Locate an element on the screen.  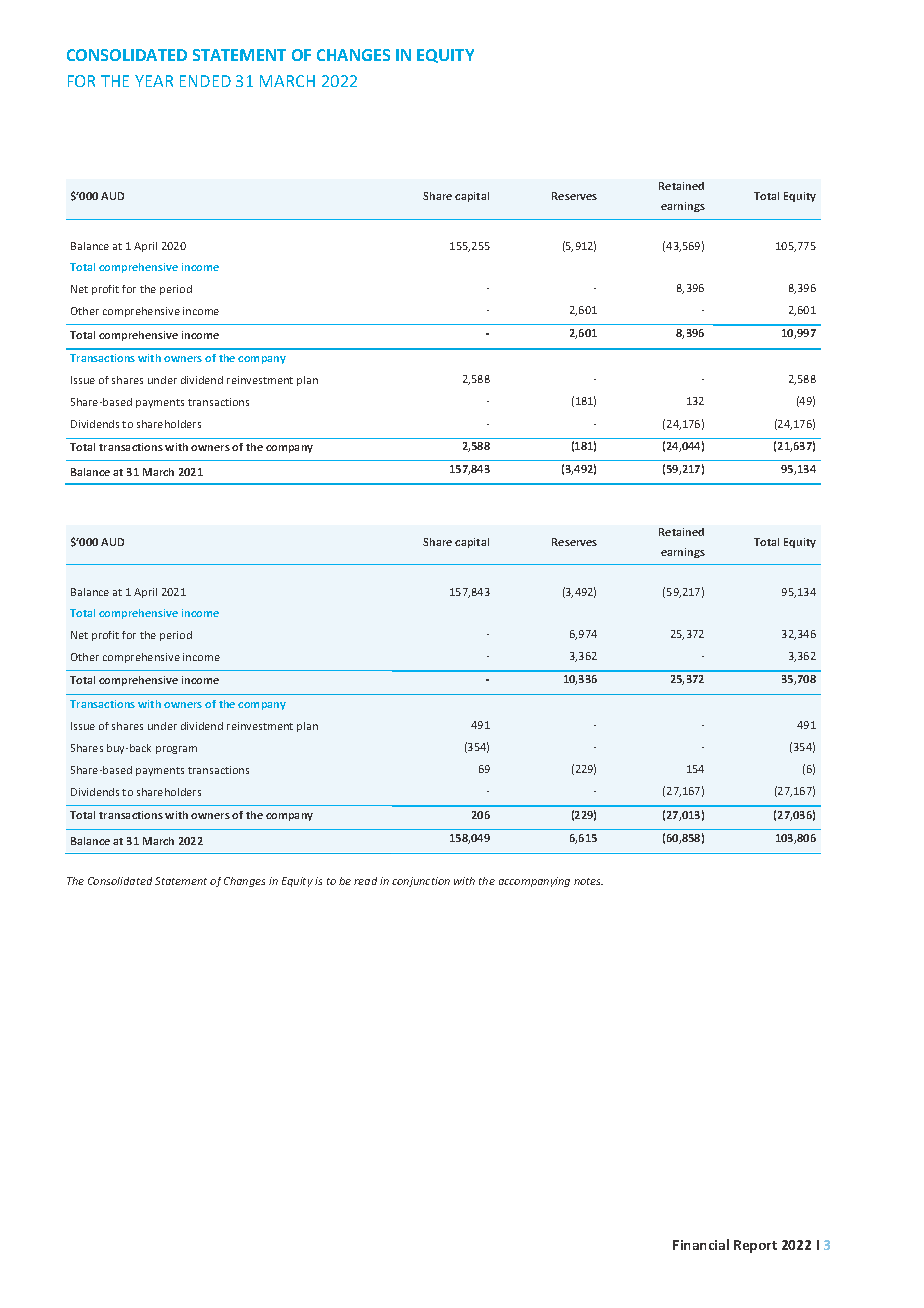
Report is located at coordinates (755, 1246).
